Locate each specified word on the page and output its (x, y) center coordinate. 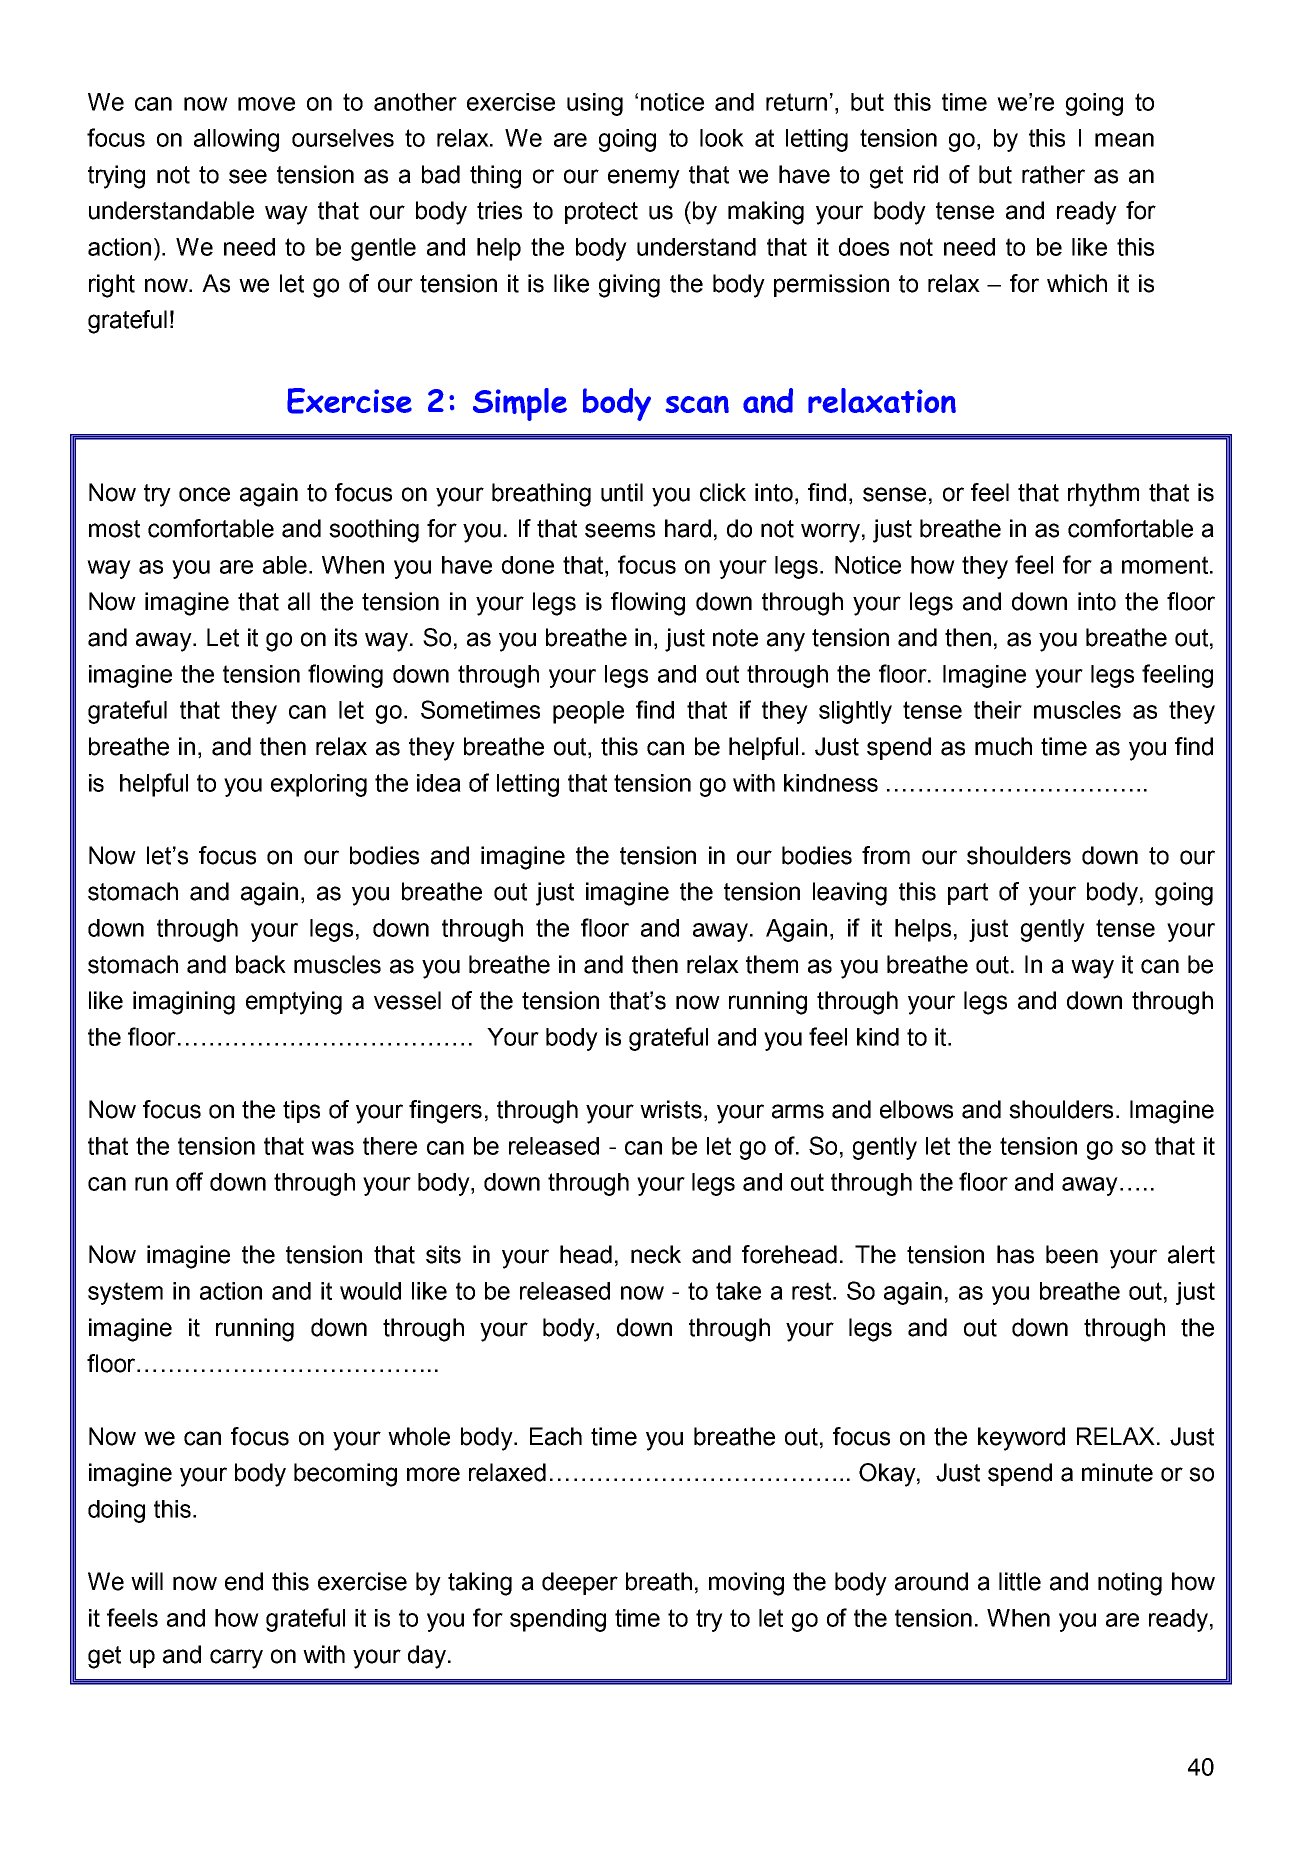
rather (1053, 174)
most (114, 529)
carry (236, 1659)
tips (301, 1111)
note (735, 638)
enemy (644, 179)
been (1072, 1254)
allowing (236, 140)
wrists (671, 1109)
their (998, 710)
